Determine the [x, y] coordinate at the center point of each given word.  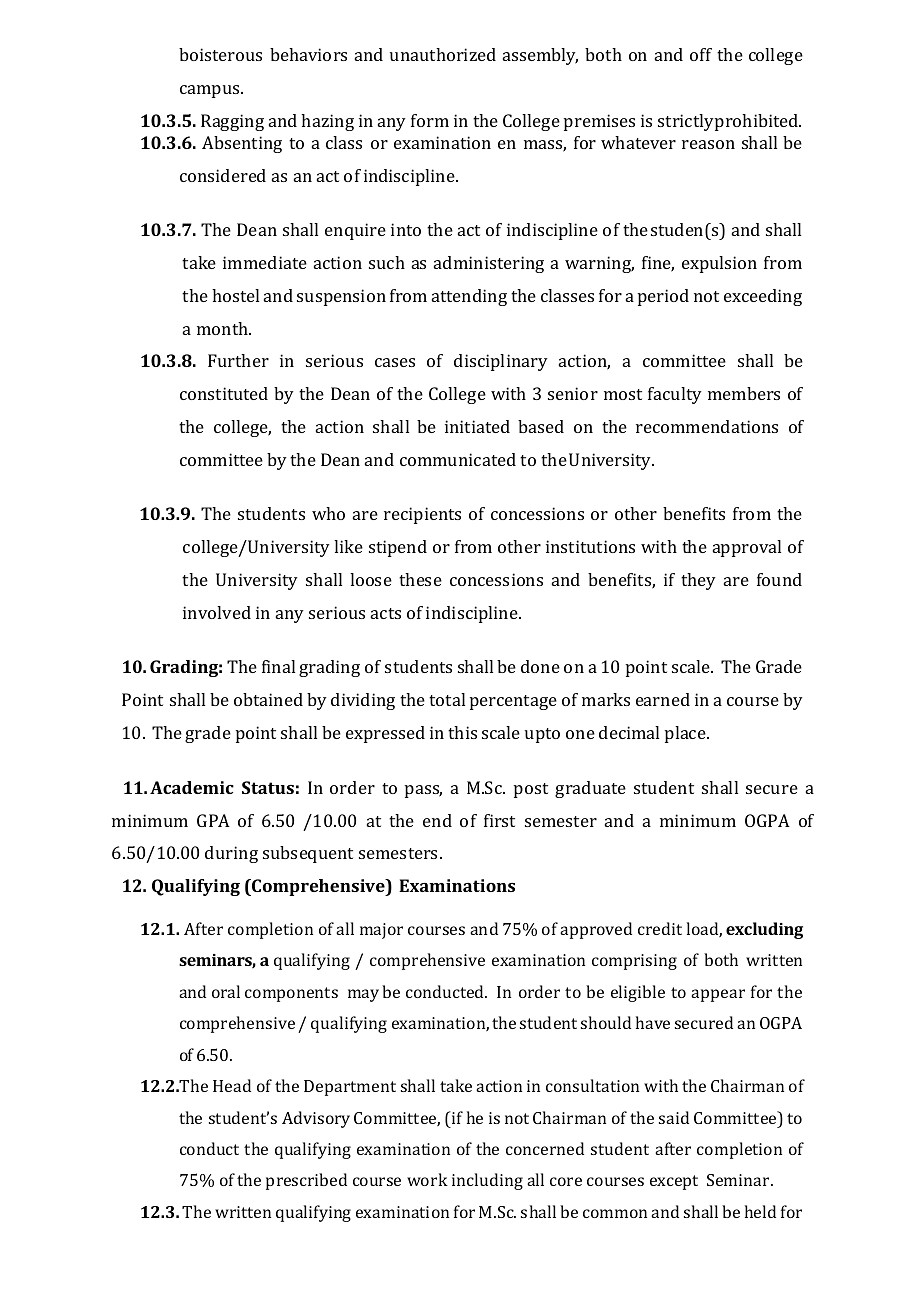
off [701, 54]
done [540, 666]
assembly [540, 56]
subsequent [308, 854]
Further [238, 360]
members [744, 393]
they [698, 581]
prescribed [306, 1181]
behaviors [308, 54]
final [278, 666]
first [499, 820]
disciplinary [501, 362]
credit [660, 928]
